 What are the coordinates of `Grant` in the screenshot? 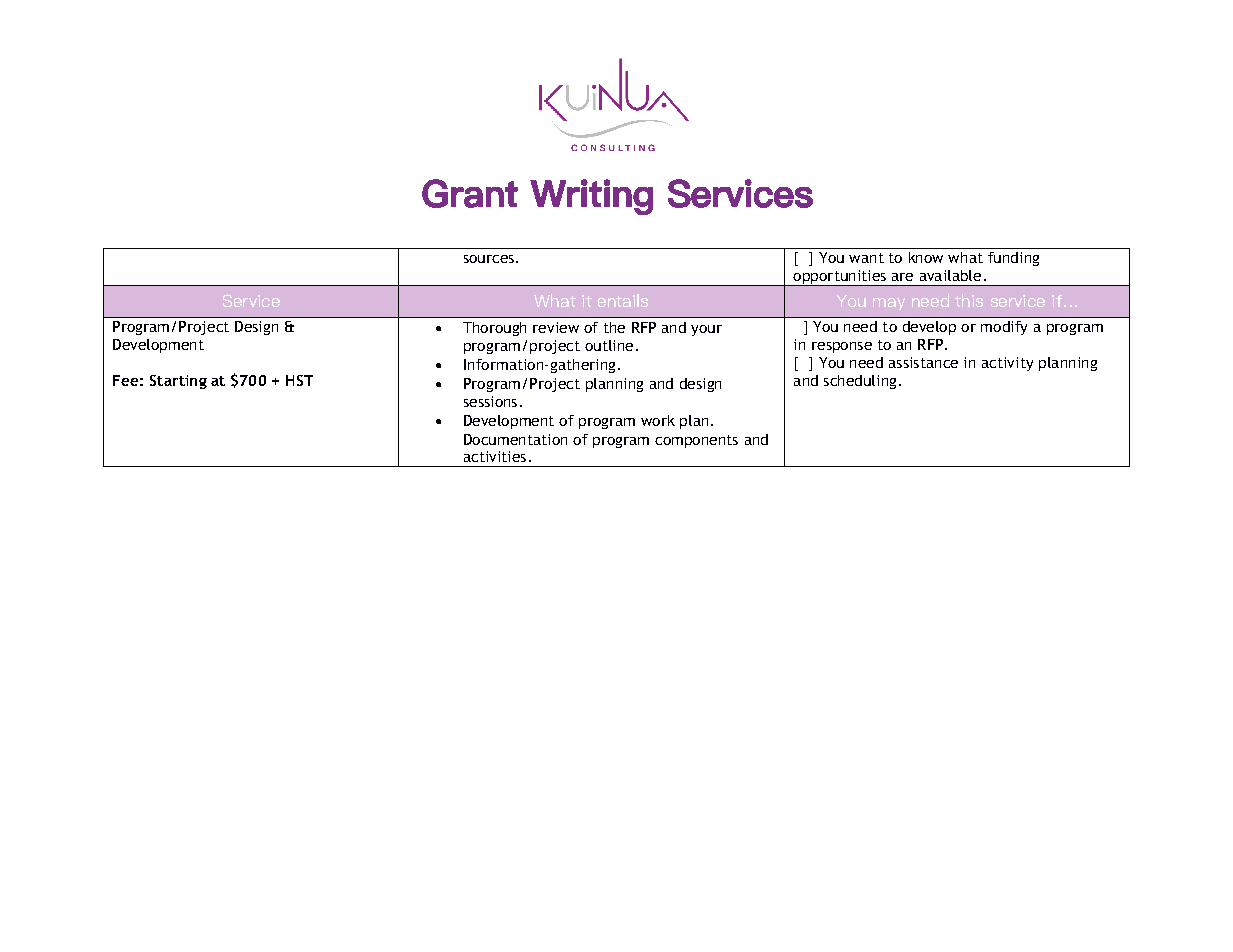 It's located at (470, 193).
